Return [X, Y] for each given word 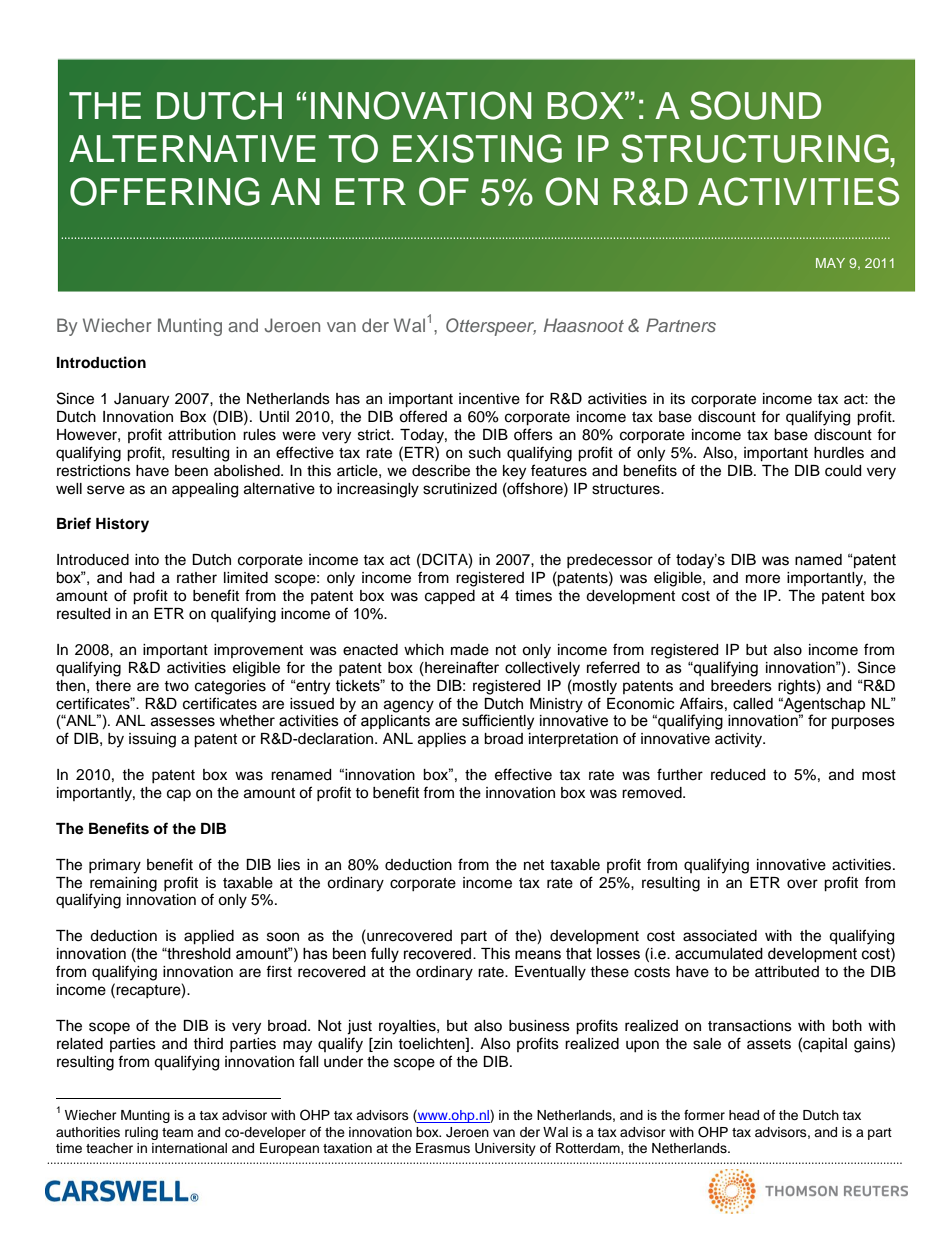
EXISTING [477, 148]
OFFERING [165, 191]
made [470, 650]
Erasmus [443, 1148]
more [763, 579]
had [142, 578]
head [744, 1115]
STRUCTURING [756, 148]
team [177, 1132]
